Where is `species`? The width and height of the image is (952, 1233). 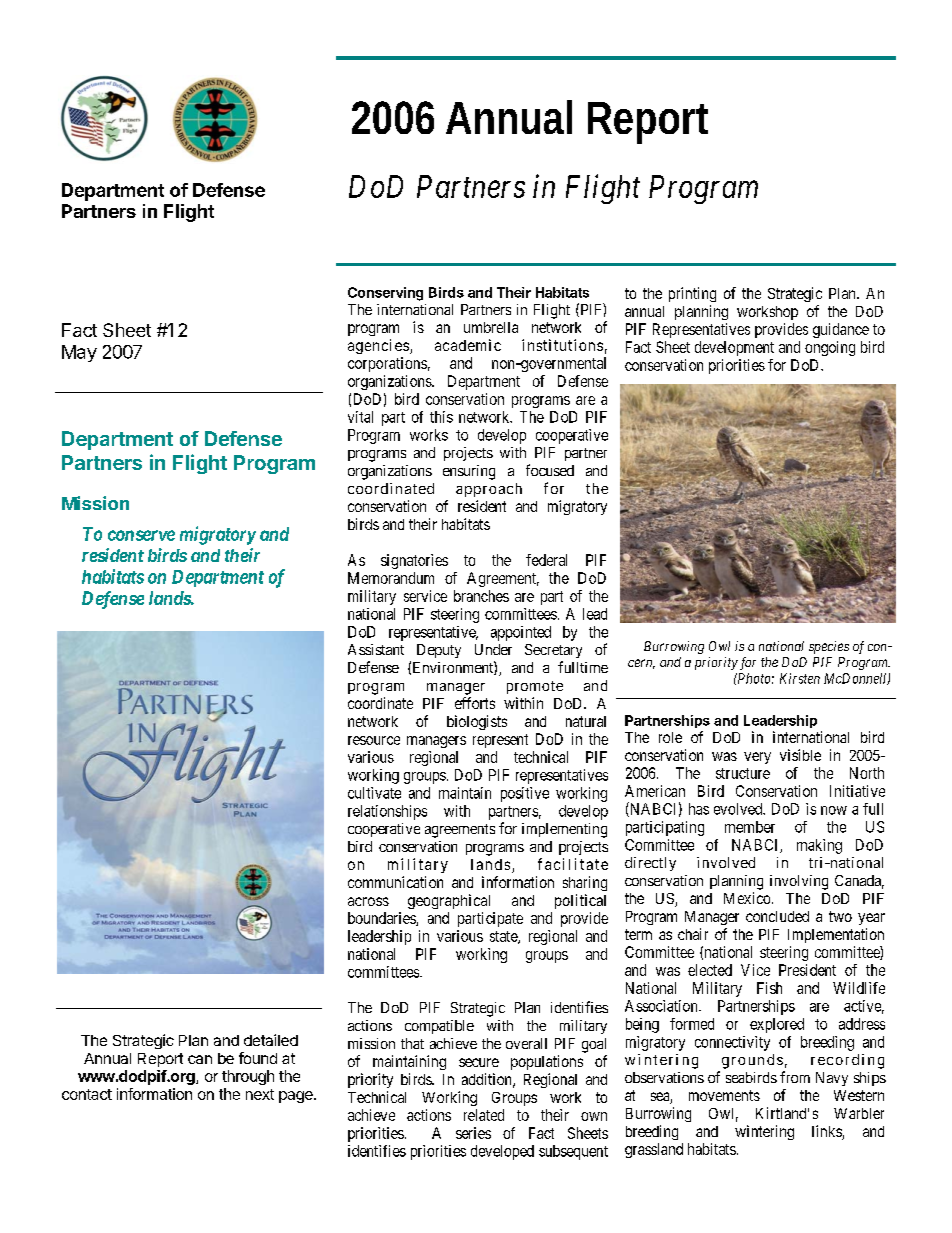
species is located at coordinates (829, 647).
